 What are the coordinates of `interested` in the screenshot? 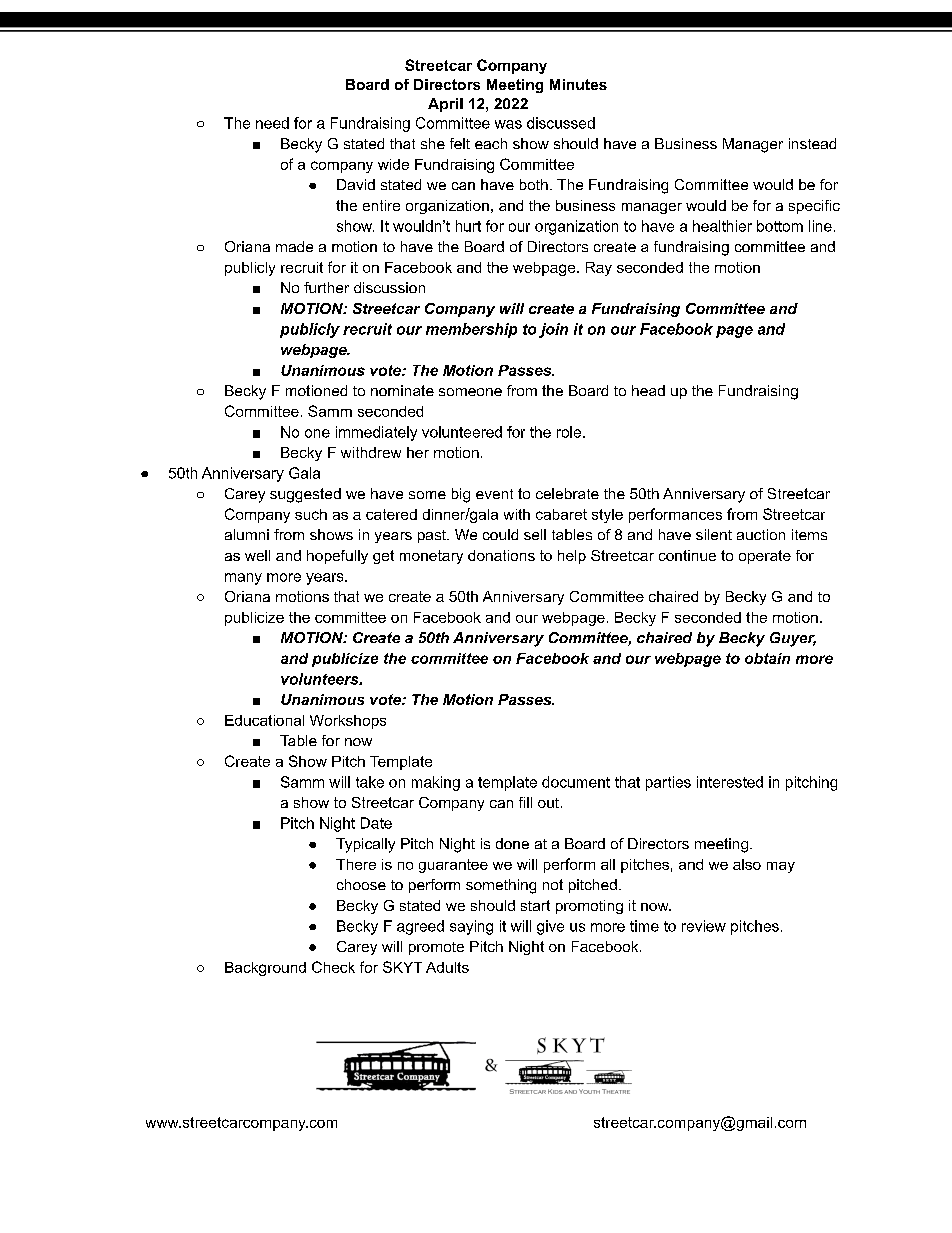 It's located at (730, 782).
